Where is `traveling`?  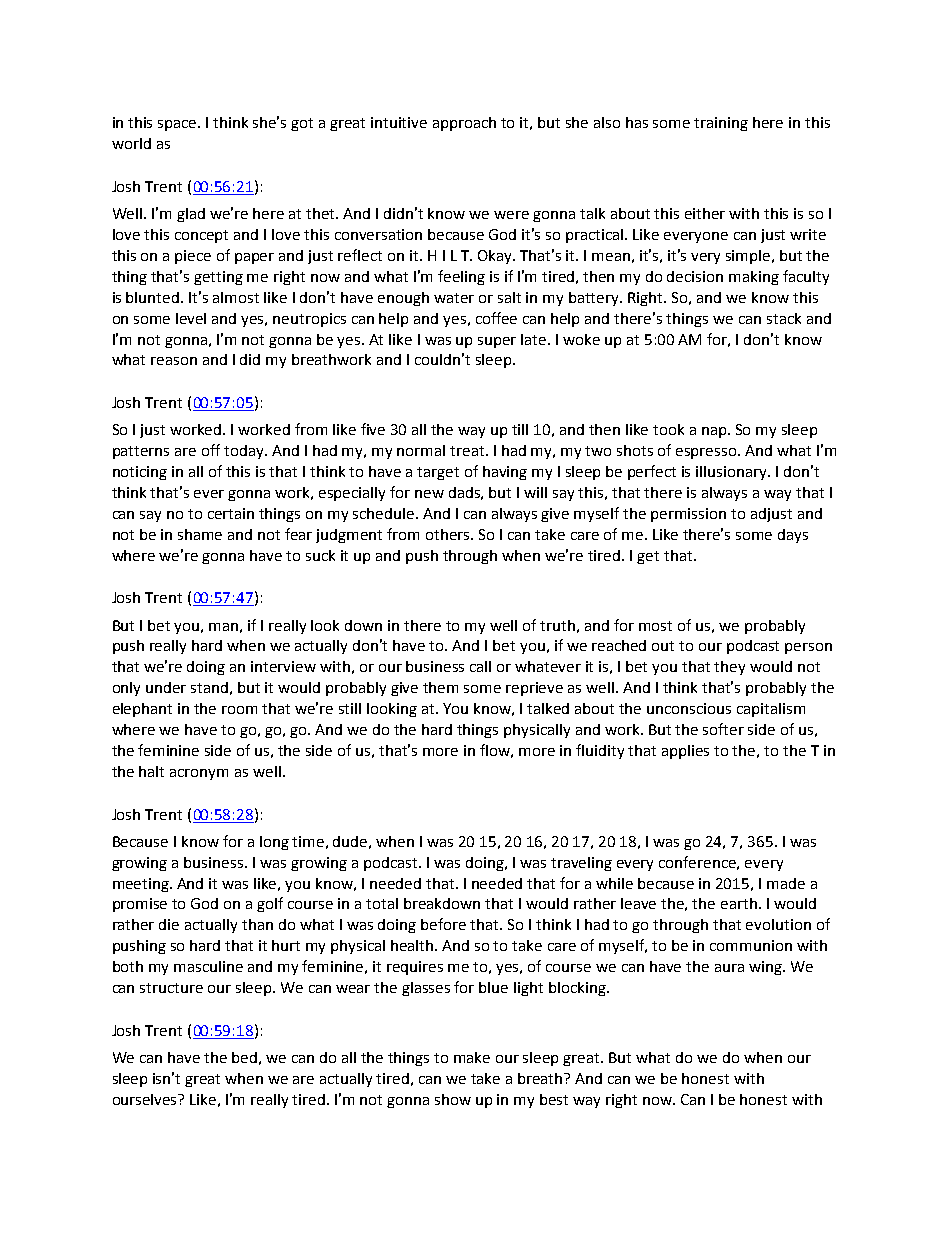
traveling is located at coordinates (581, 864).
